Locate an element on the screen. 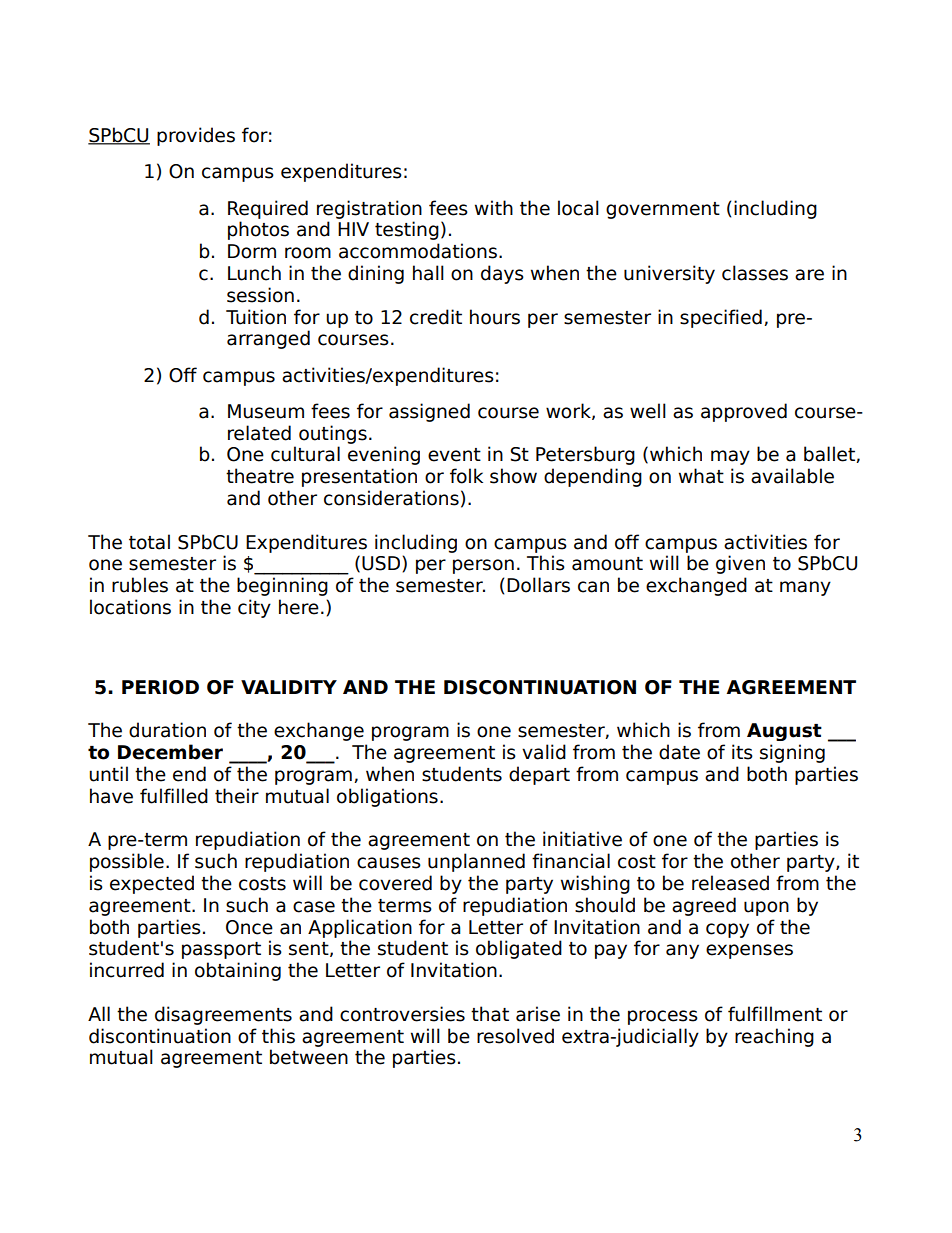 This screenshot has height=1233, width=952. that is located at coordinates (490, 1014).
